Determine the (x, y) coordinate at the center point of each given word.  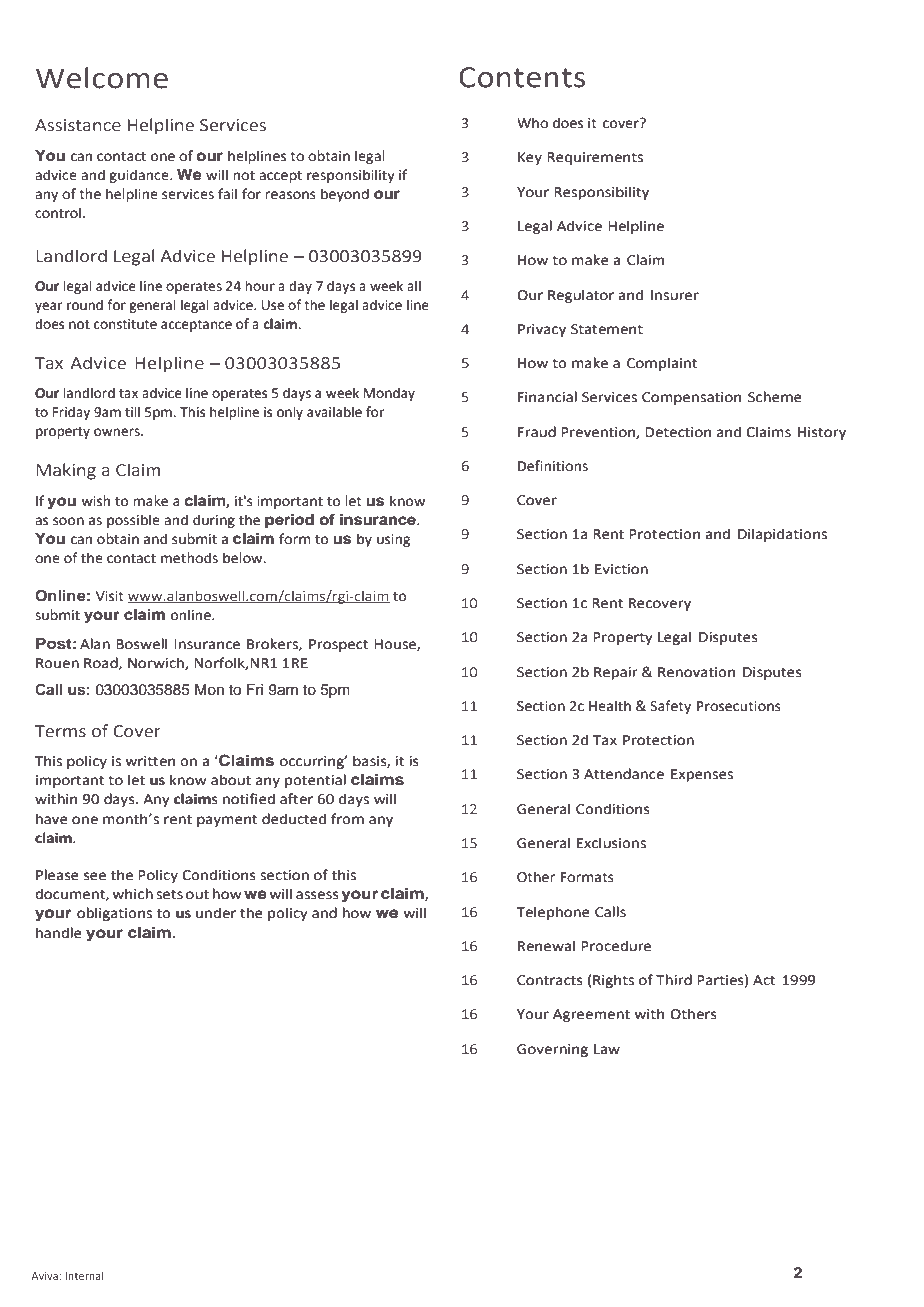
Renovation (696, 672)
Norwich (157, 663)
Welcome (102, 78)
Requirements (595, 158)
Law (607, 1049)
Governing (552, 1050)
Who (532, 123)
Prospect (339, 645)
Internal (84, 1276)
